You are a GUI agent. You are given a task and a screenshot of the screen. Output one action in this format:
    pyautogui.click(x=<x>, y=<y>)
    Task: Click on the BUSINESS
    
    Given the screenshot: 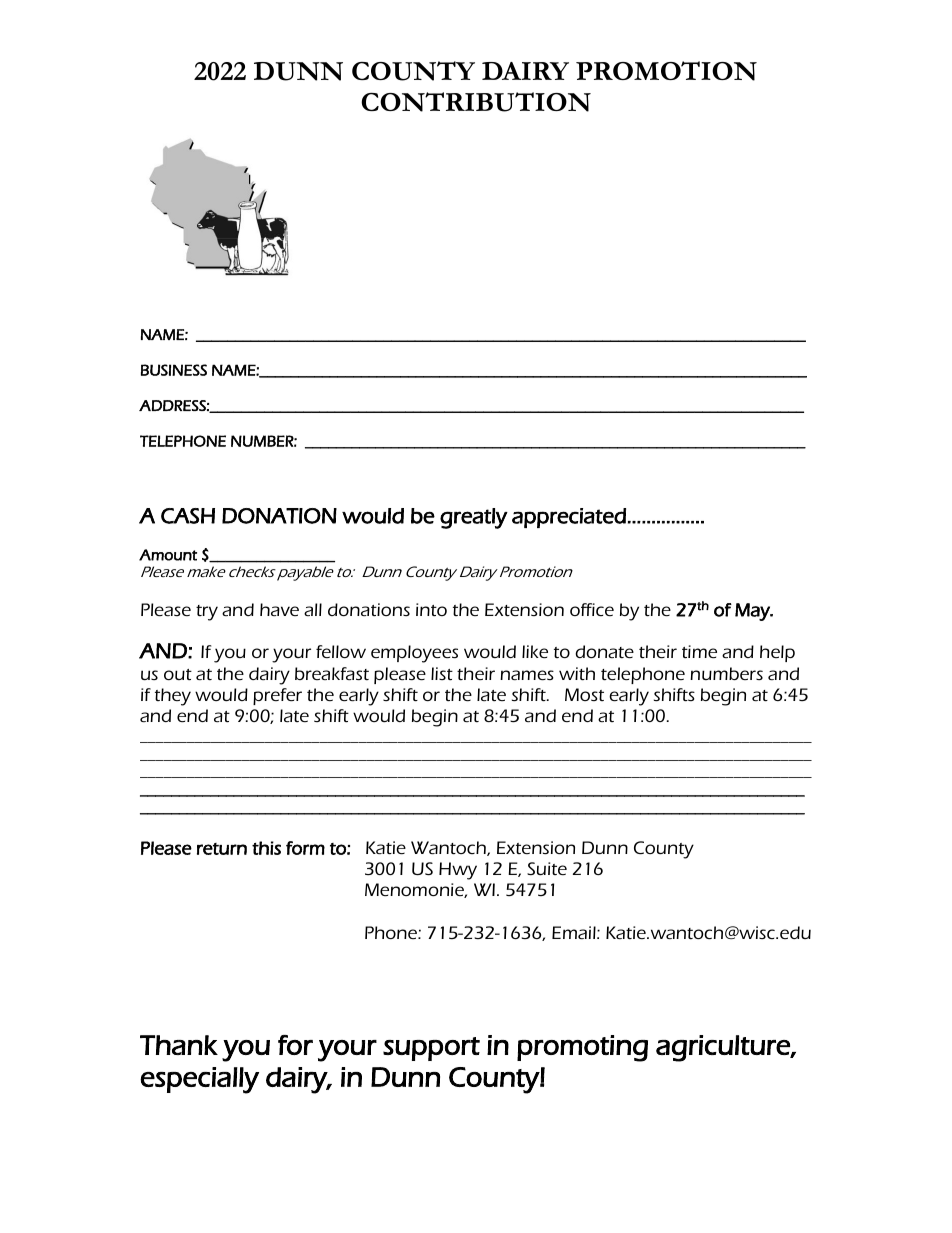 What is the action you would take?
    pyautogui.click(x=174, y=370)
